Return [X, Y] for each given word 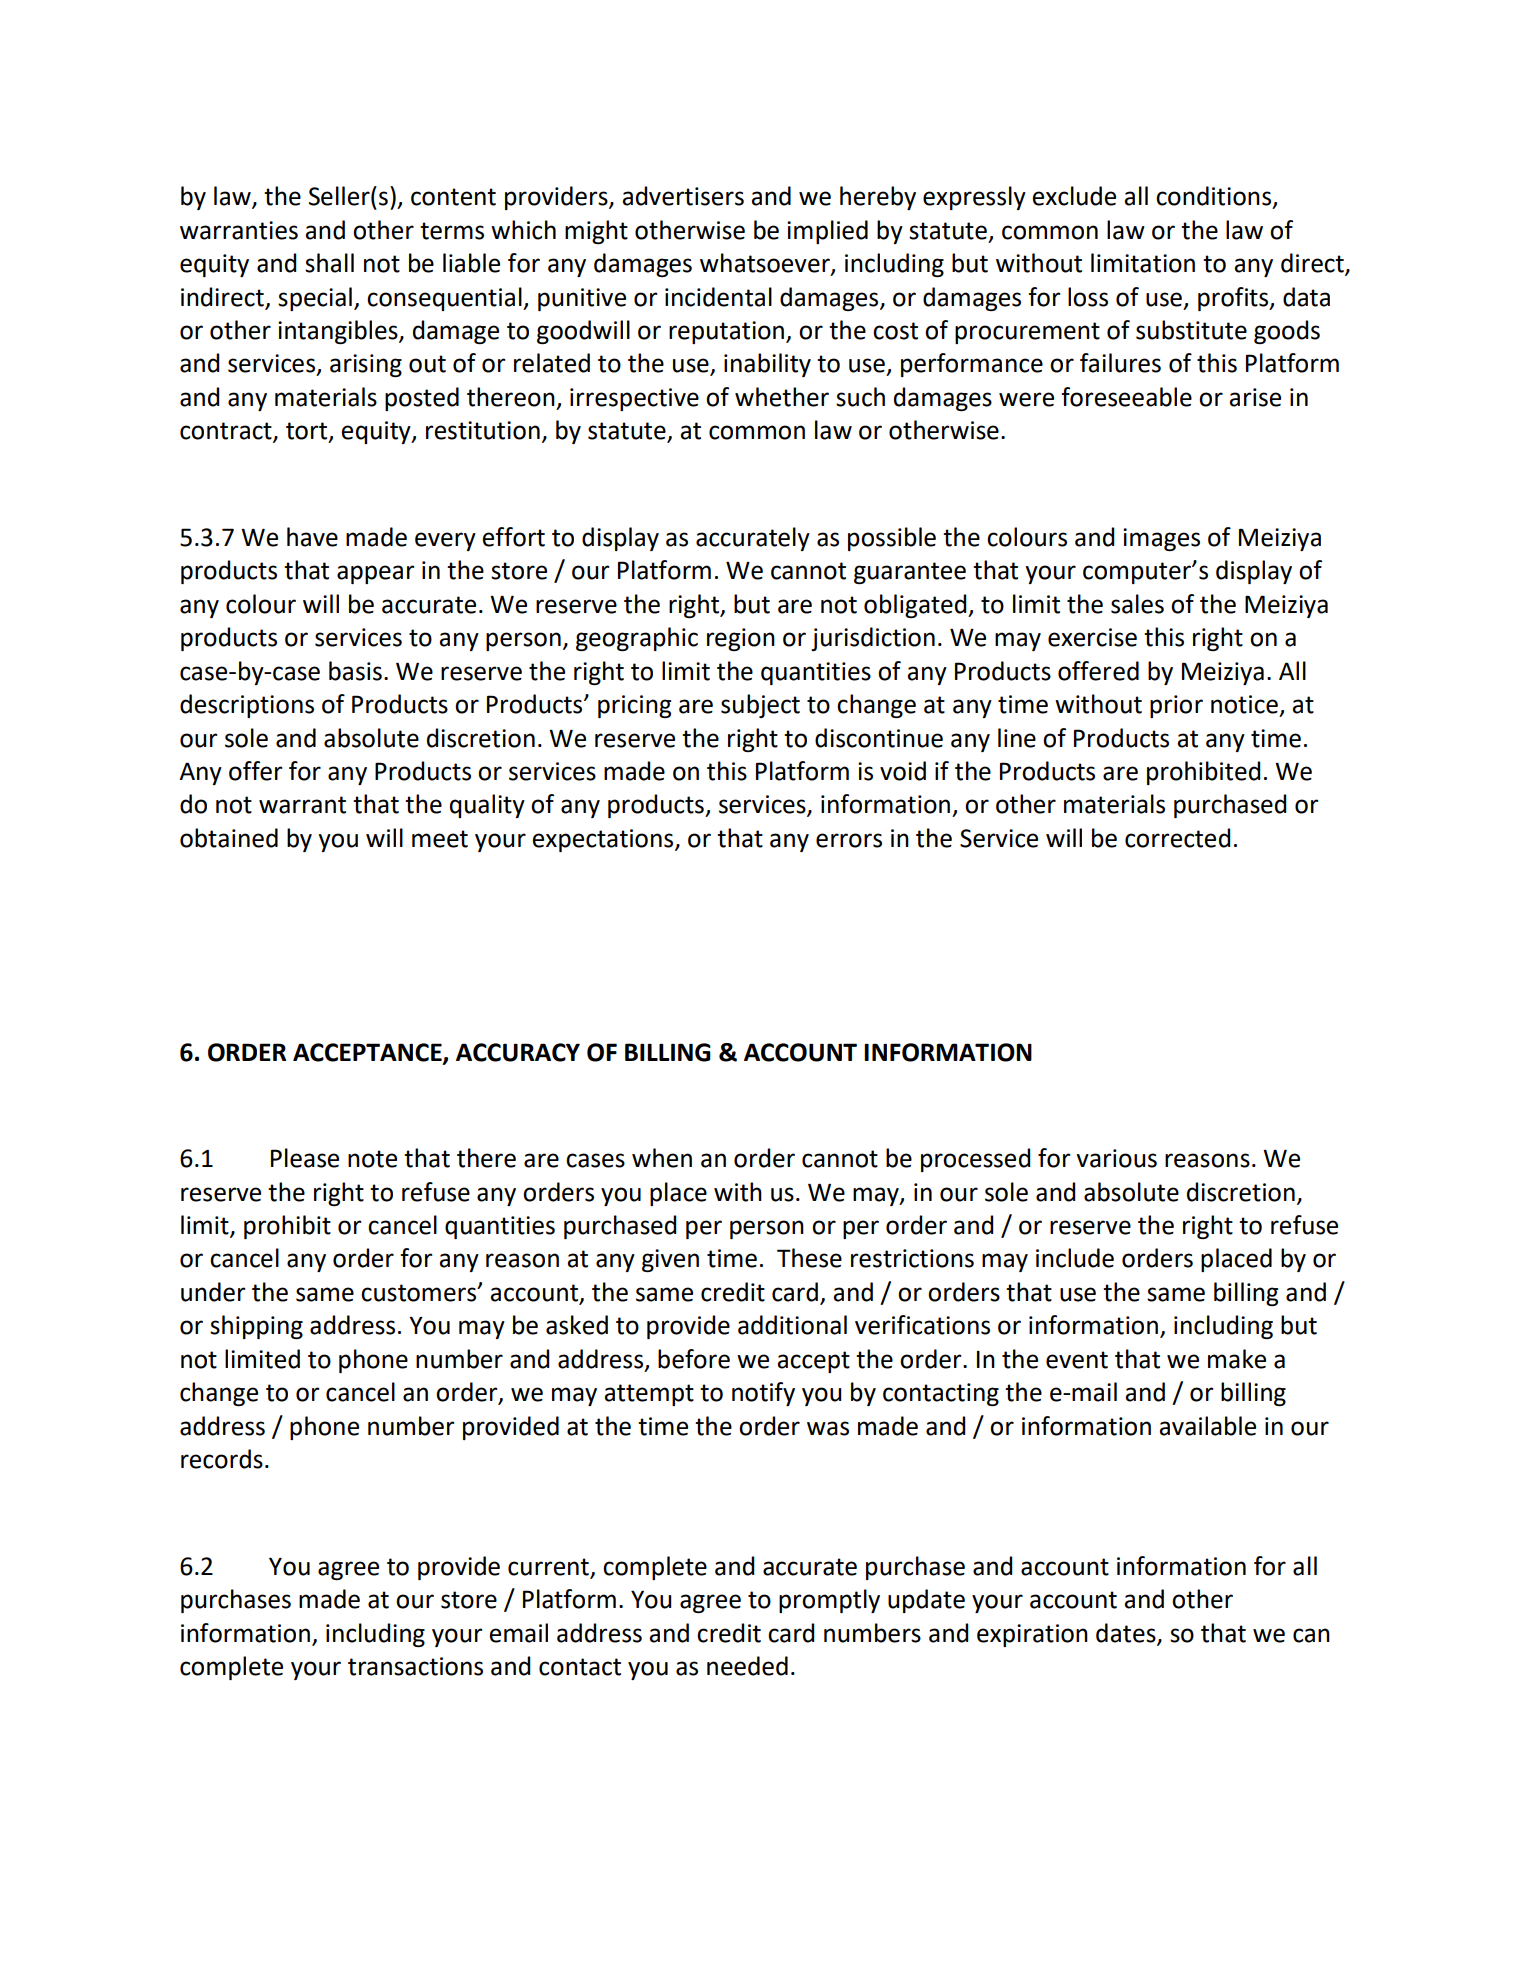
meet [440, 839]
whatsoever [766, 264]
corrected [1177, 838]
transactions [415, 1666]
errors [849, 840]
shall [329, 263]
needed [747, 1666]
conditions [1213, 196]
